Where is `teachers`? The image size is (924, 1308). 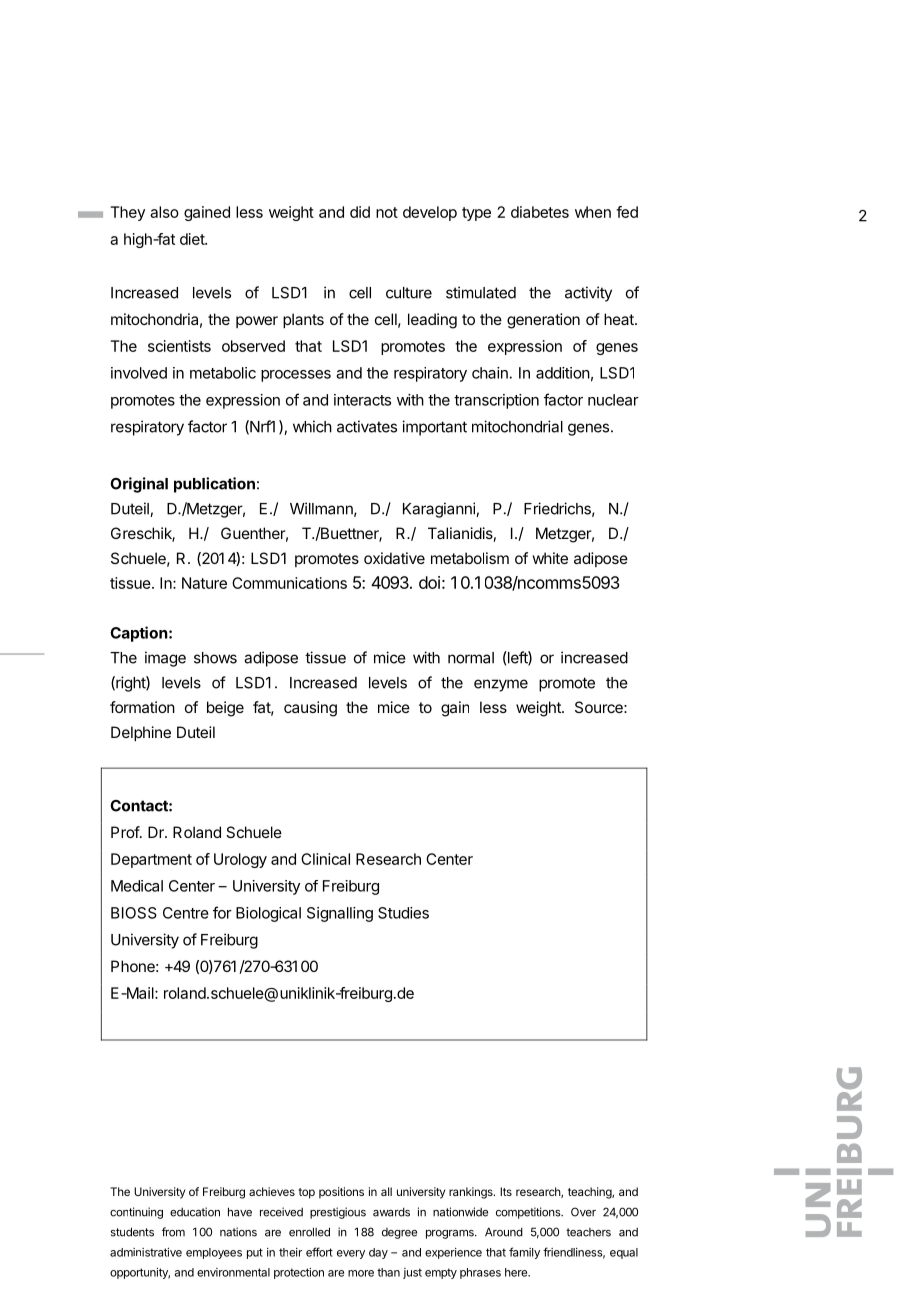 teachers is located at coordinates (588, 1232).
